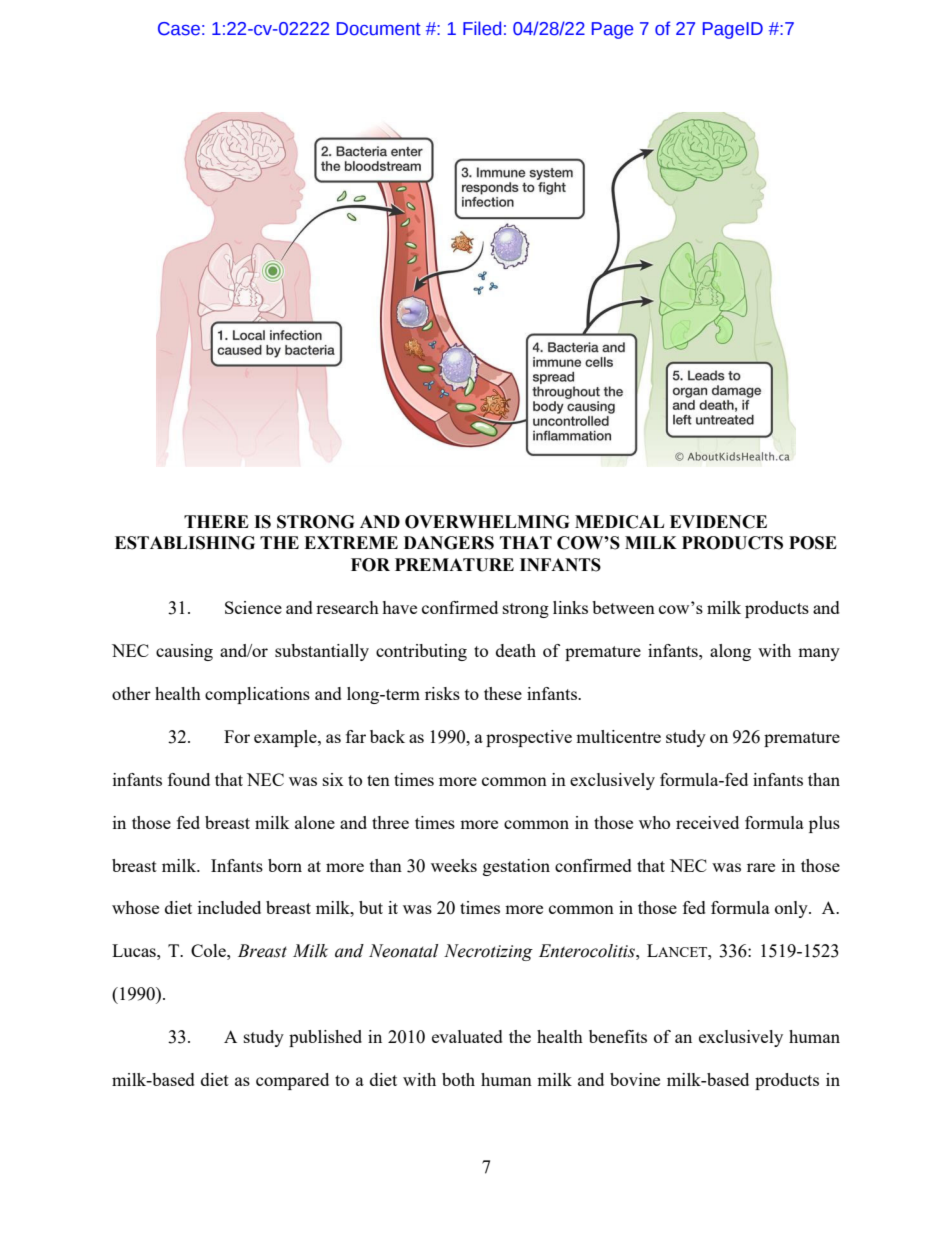 The width and height of the document is (952, 1233). What do you see at coordinates (179, 29) in the document?
I see `Case` at bounding box center [179, 29].
